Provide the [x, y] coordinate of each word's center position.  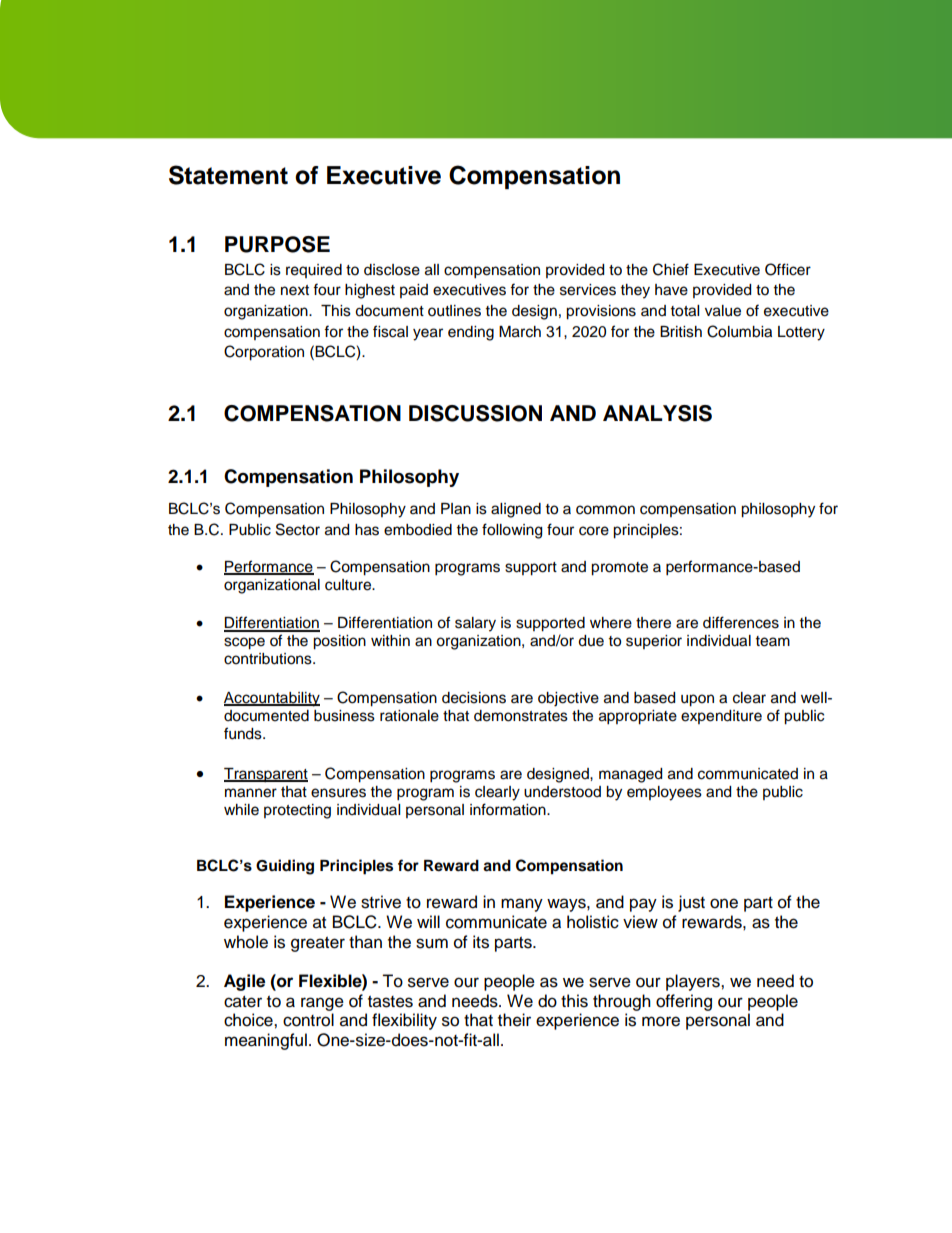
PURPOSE [277, 244]
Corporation [264, 353]
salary [475, 624]
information [509, 809]
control [308, 1020]
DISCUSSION [475, 413]
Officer [788, 269]
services [588, 290]
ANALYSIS [657, 413]
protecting [297, 811]
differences [741, 622]
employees [664, 793]
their [514, 1020]
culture [349, 585]
